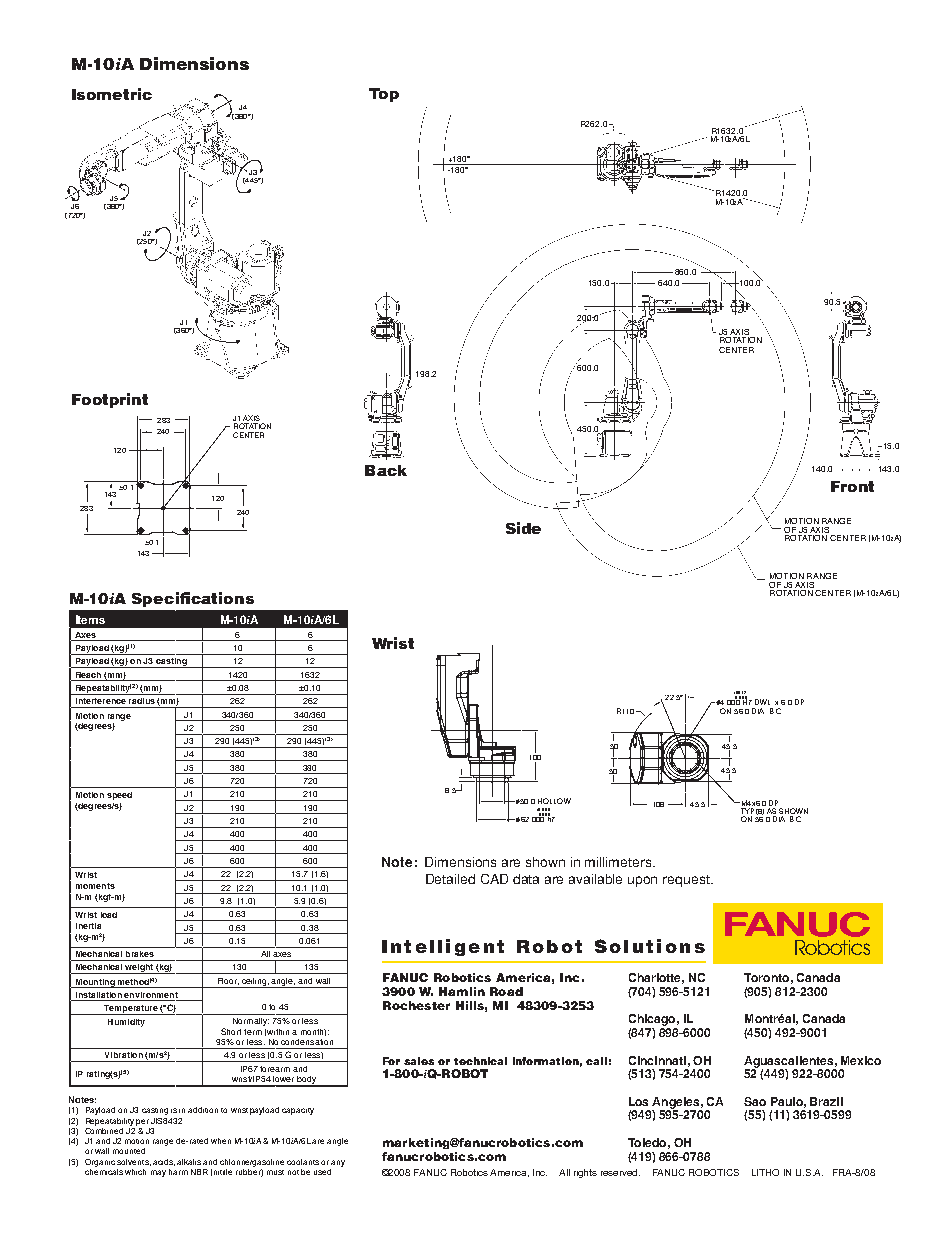  Describe the element at coordinates (384, 95) in the screenshot. I see `Top` at that location.
